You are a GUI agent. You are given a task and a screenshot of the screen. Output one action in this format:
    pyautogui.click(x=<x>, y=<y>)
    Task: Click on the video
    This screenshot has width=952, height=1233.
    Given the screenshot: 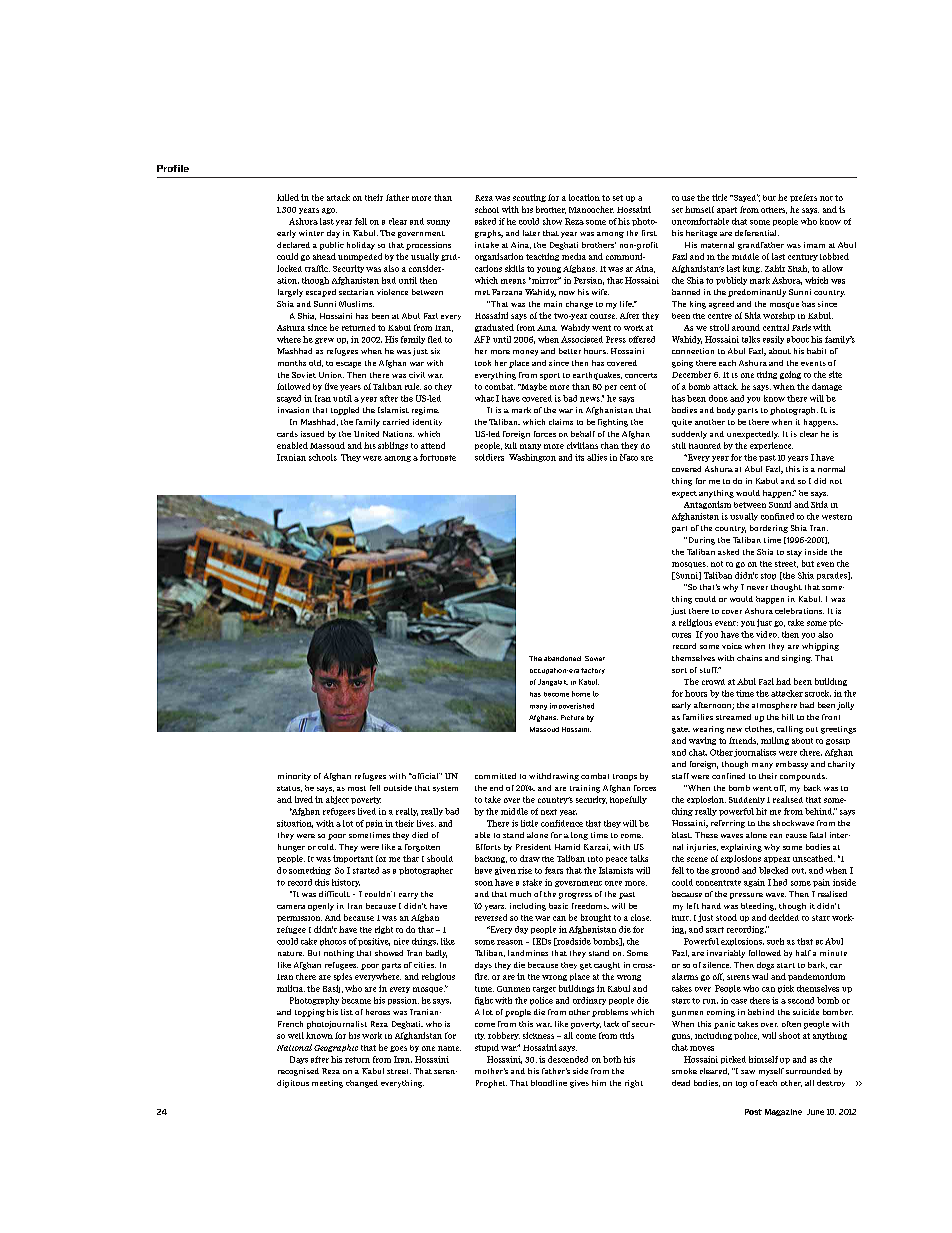 What is the action you would take?
    pyautogui.click(x=767, y=634)
